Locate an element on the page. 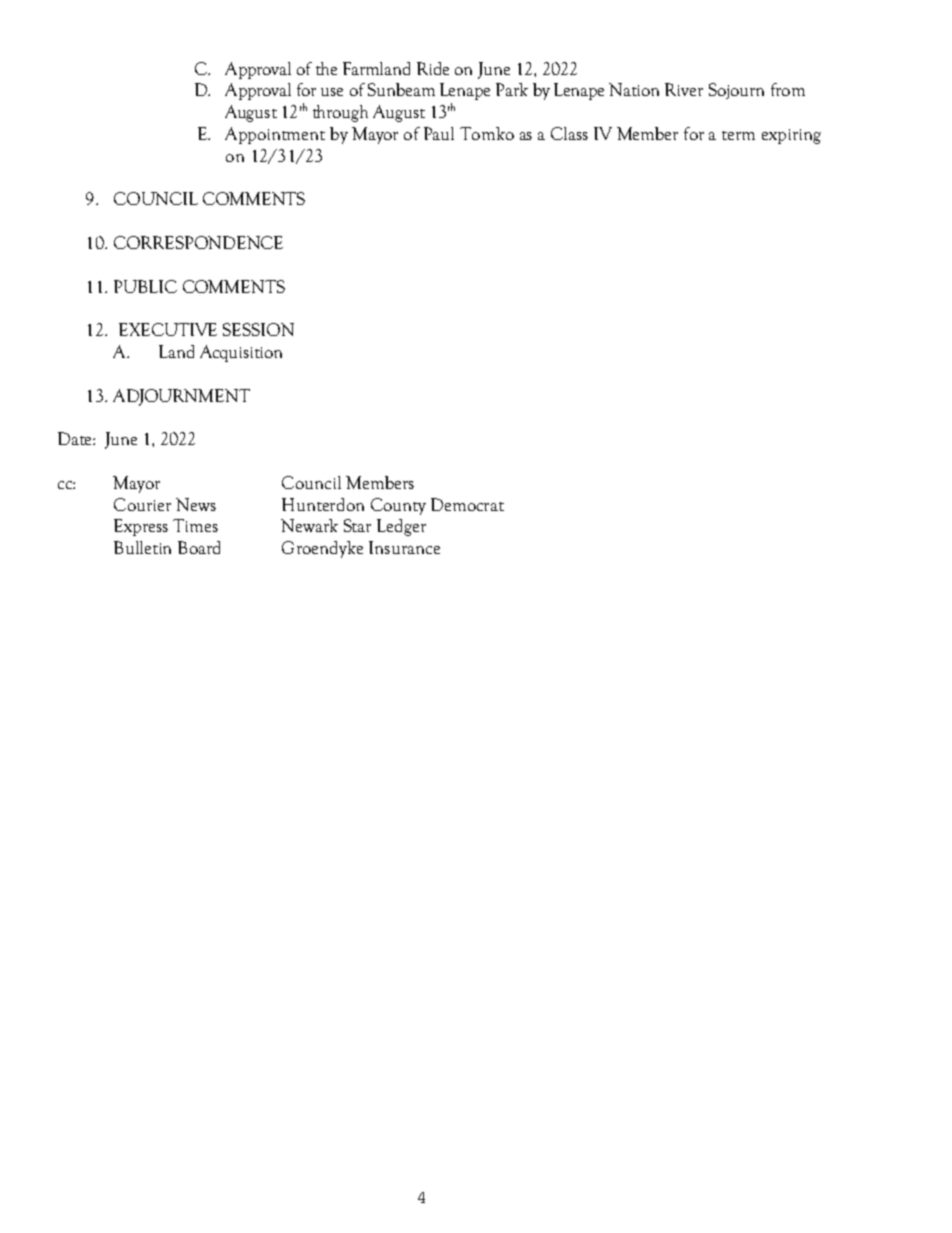 The height and width of the image is (1233, 952). River is located at coordinates (684, 89).
